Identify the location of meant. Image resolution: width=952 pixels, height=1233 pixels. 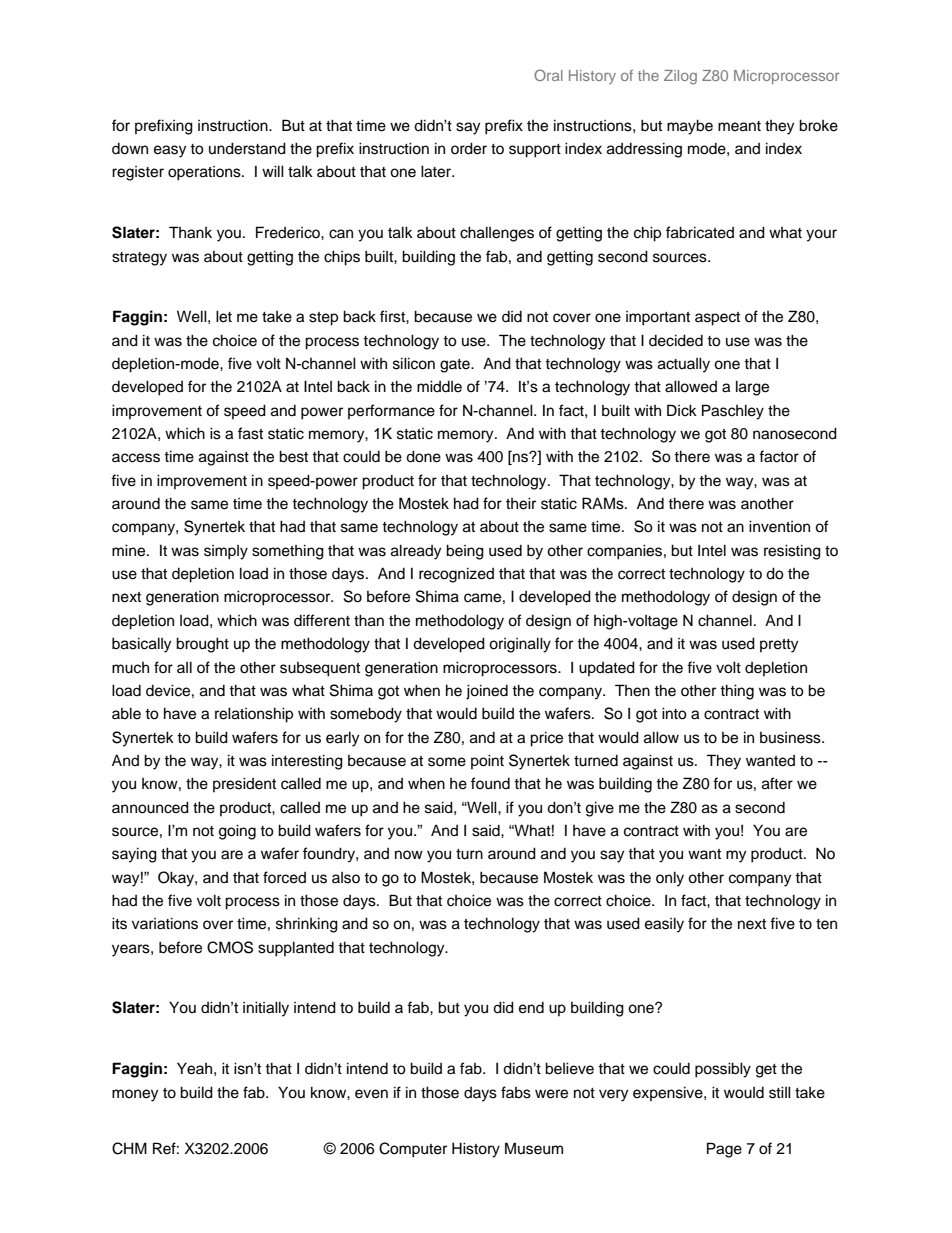
(739, 126).
